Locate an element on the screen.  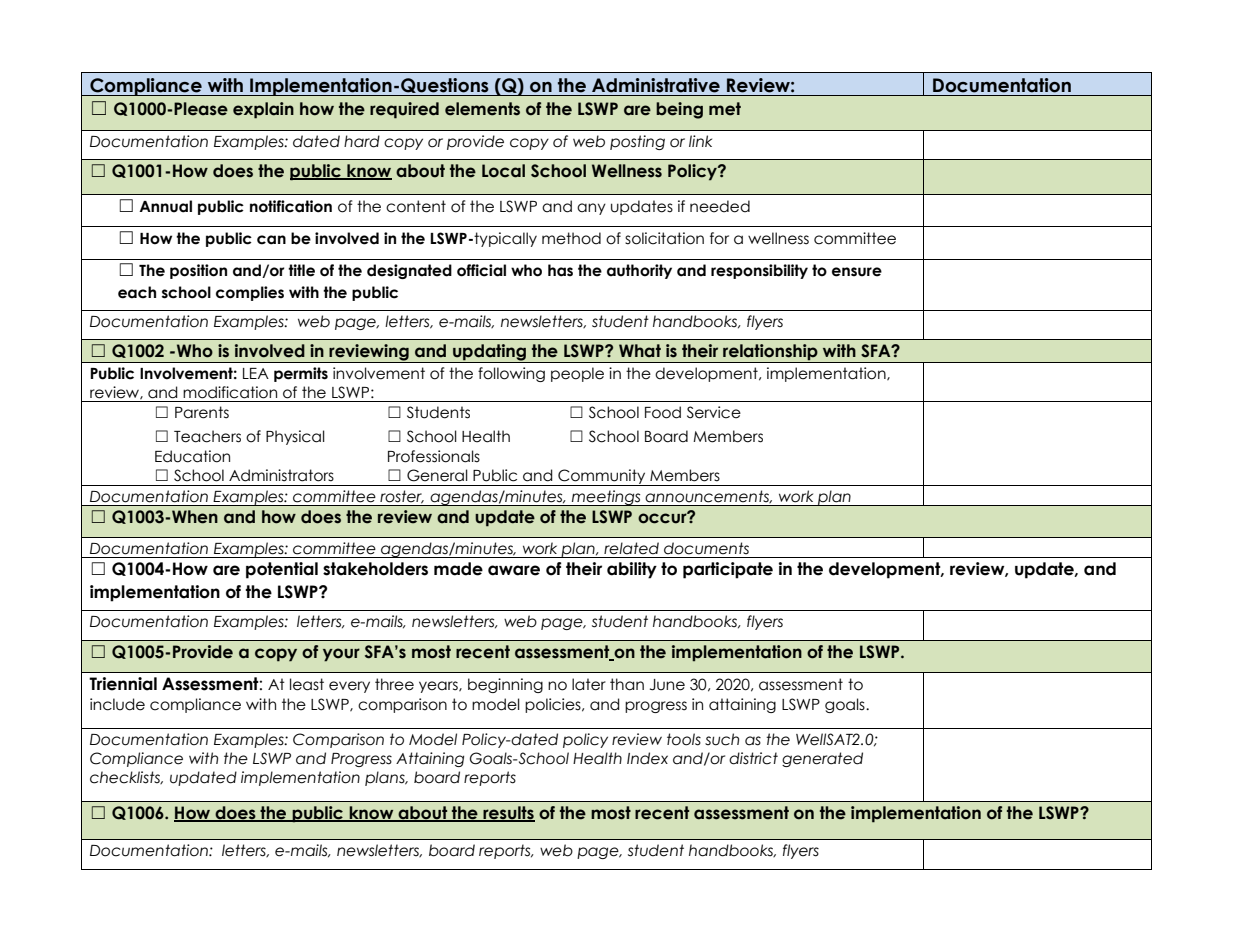
Service is located at coordinates (714, 412).
